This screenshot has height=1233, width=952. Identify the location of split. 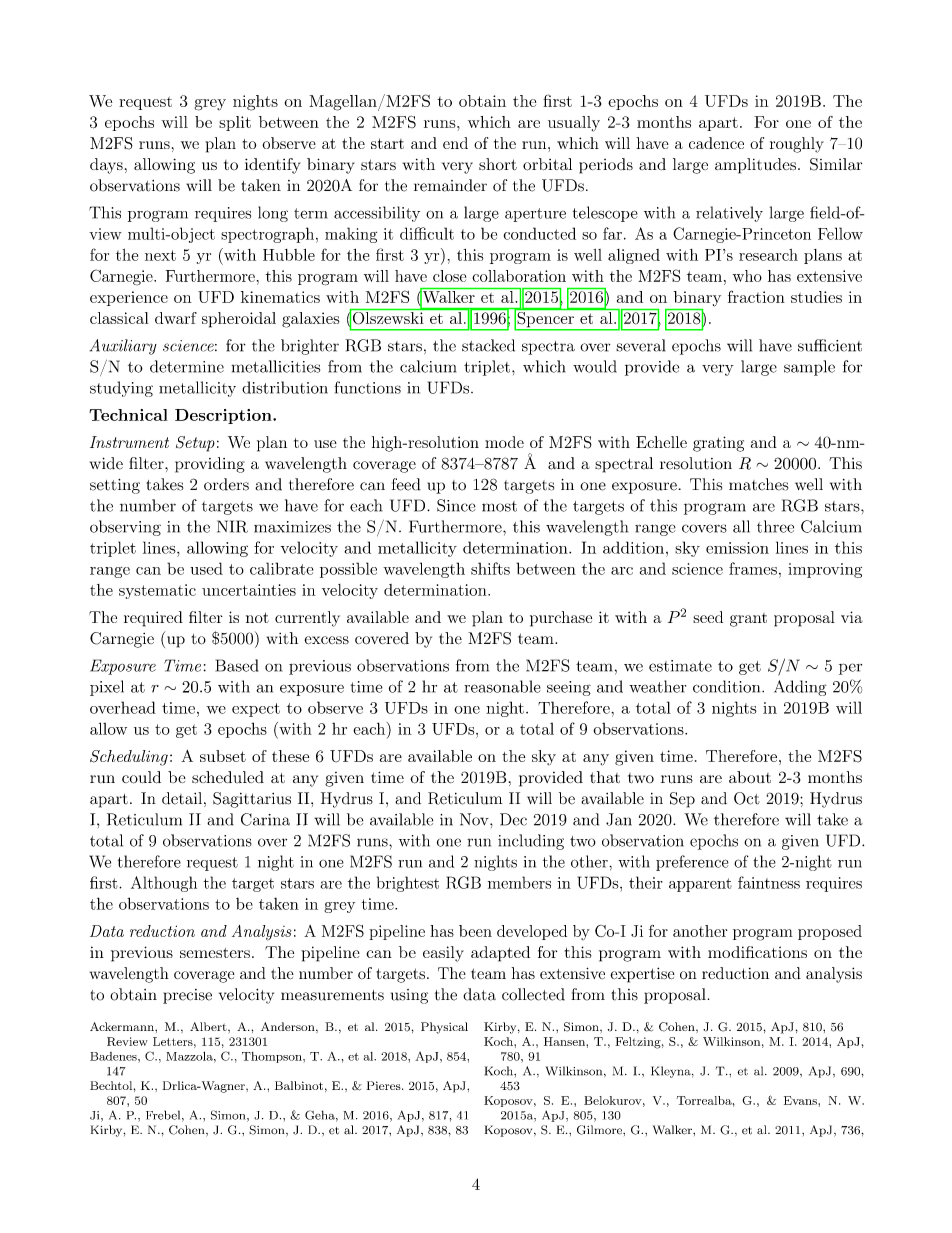
(235, 123).
